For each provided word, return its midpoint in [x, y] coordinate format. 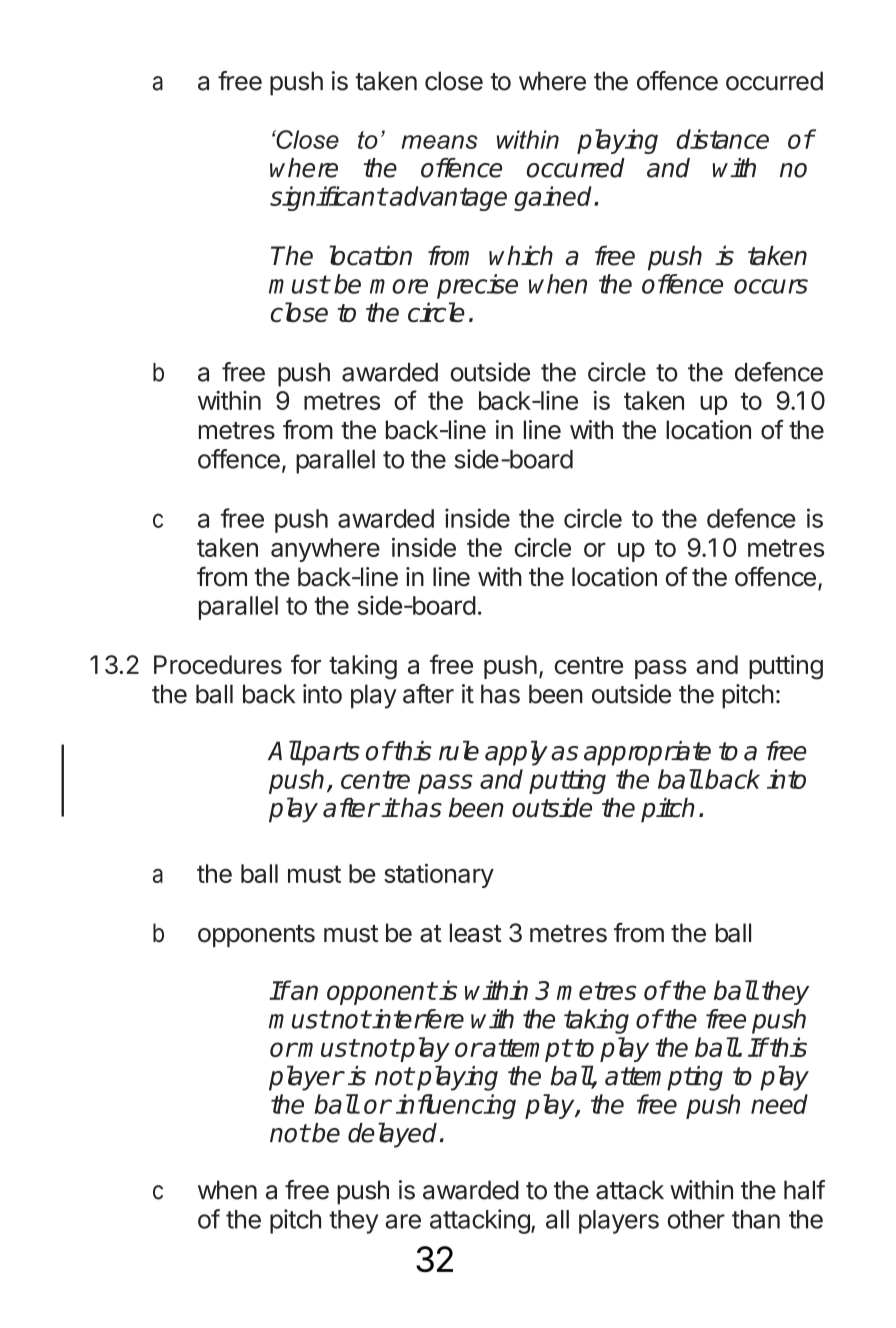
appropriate [647, 753]
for [306, 664]
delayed [392, 1135]
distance [722, 139]
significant [328, 198]
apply [516, 753]
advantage [447, 198]
